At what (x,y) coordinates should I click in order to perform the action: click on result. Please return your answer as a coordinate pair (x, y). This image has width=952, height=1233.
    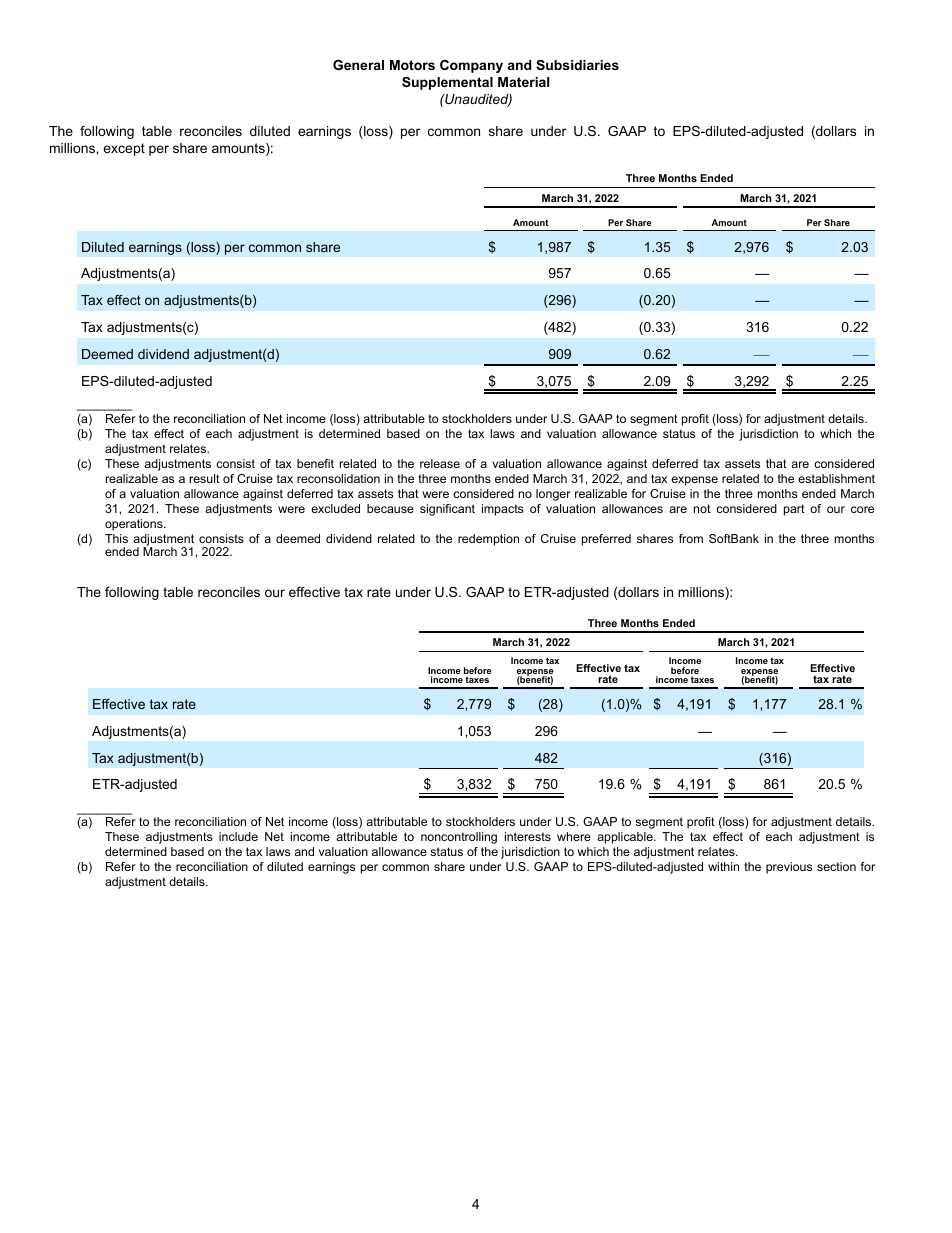
    Looking at the image, I should click on (205, 478).
